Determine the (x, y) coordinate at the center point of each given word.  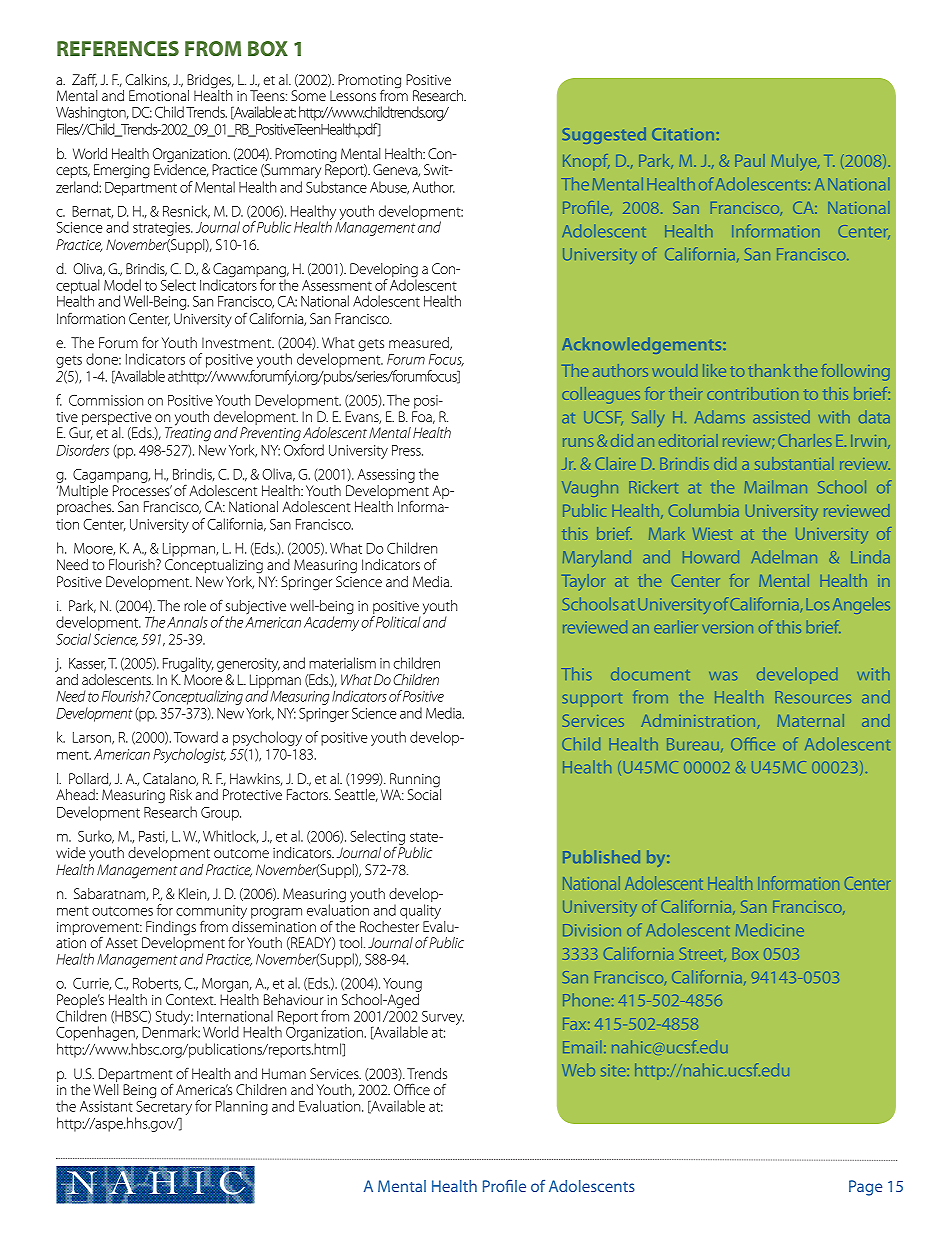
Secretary (164, 1106)
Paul (750, 160)
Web (578, 1070)
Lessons (353, 95)
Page (865, 1188)
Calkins (147, 80)
